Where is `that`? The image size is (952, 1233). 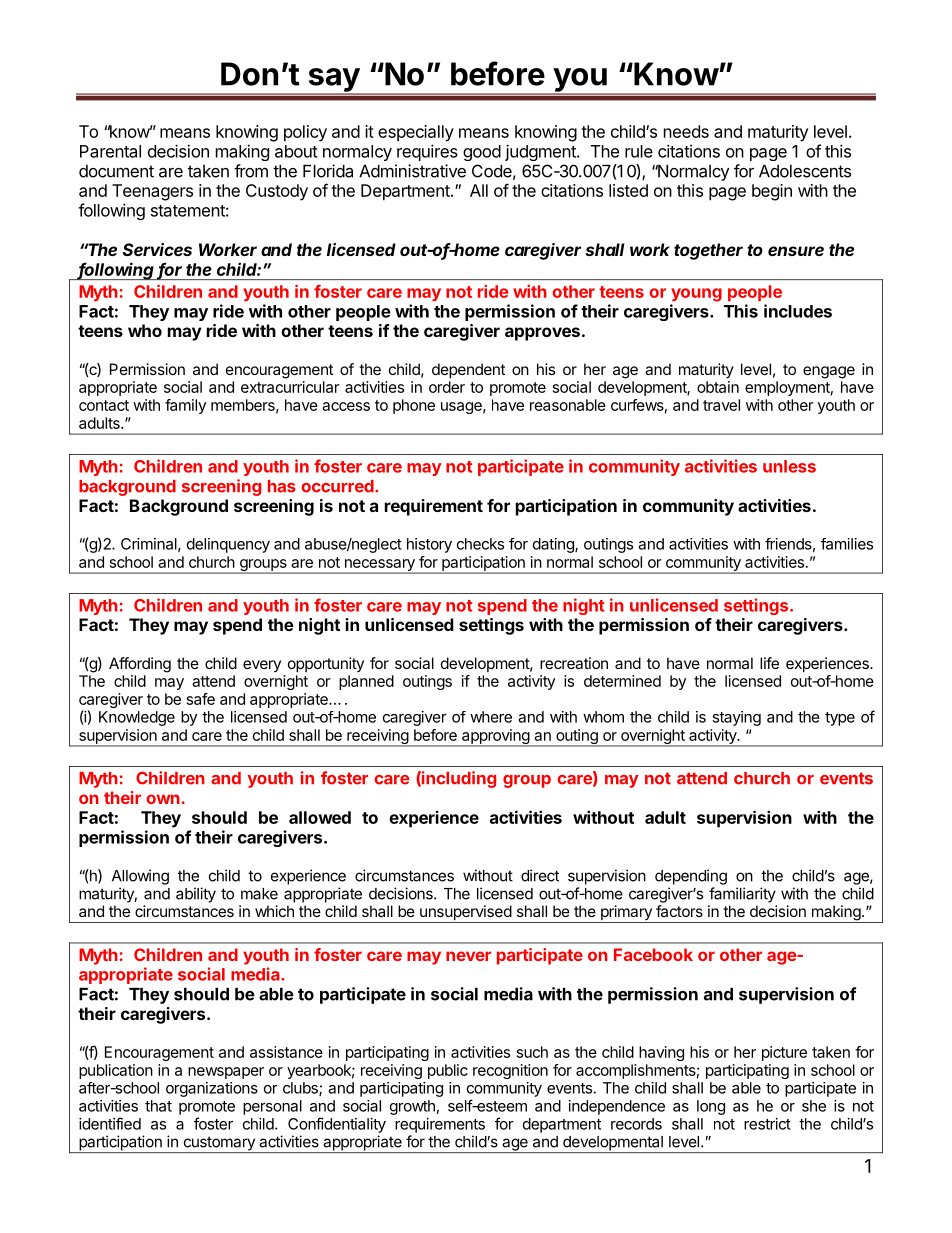 that is located at coordinates (158, 1106).
